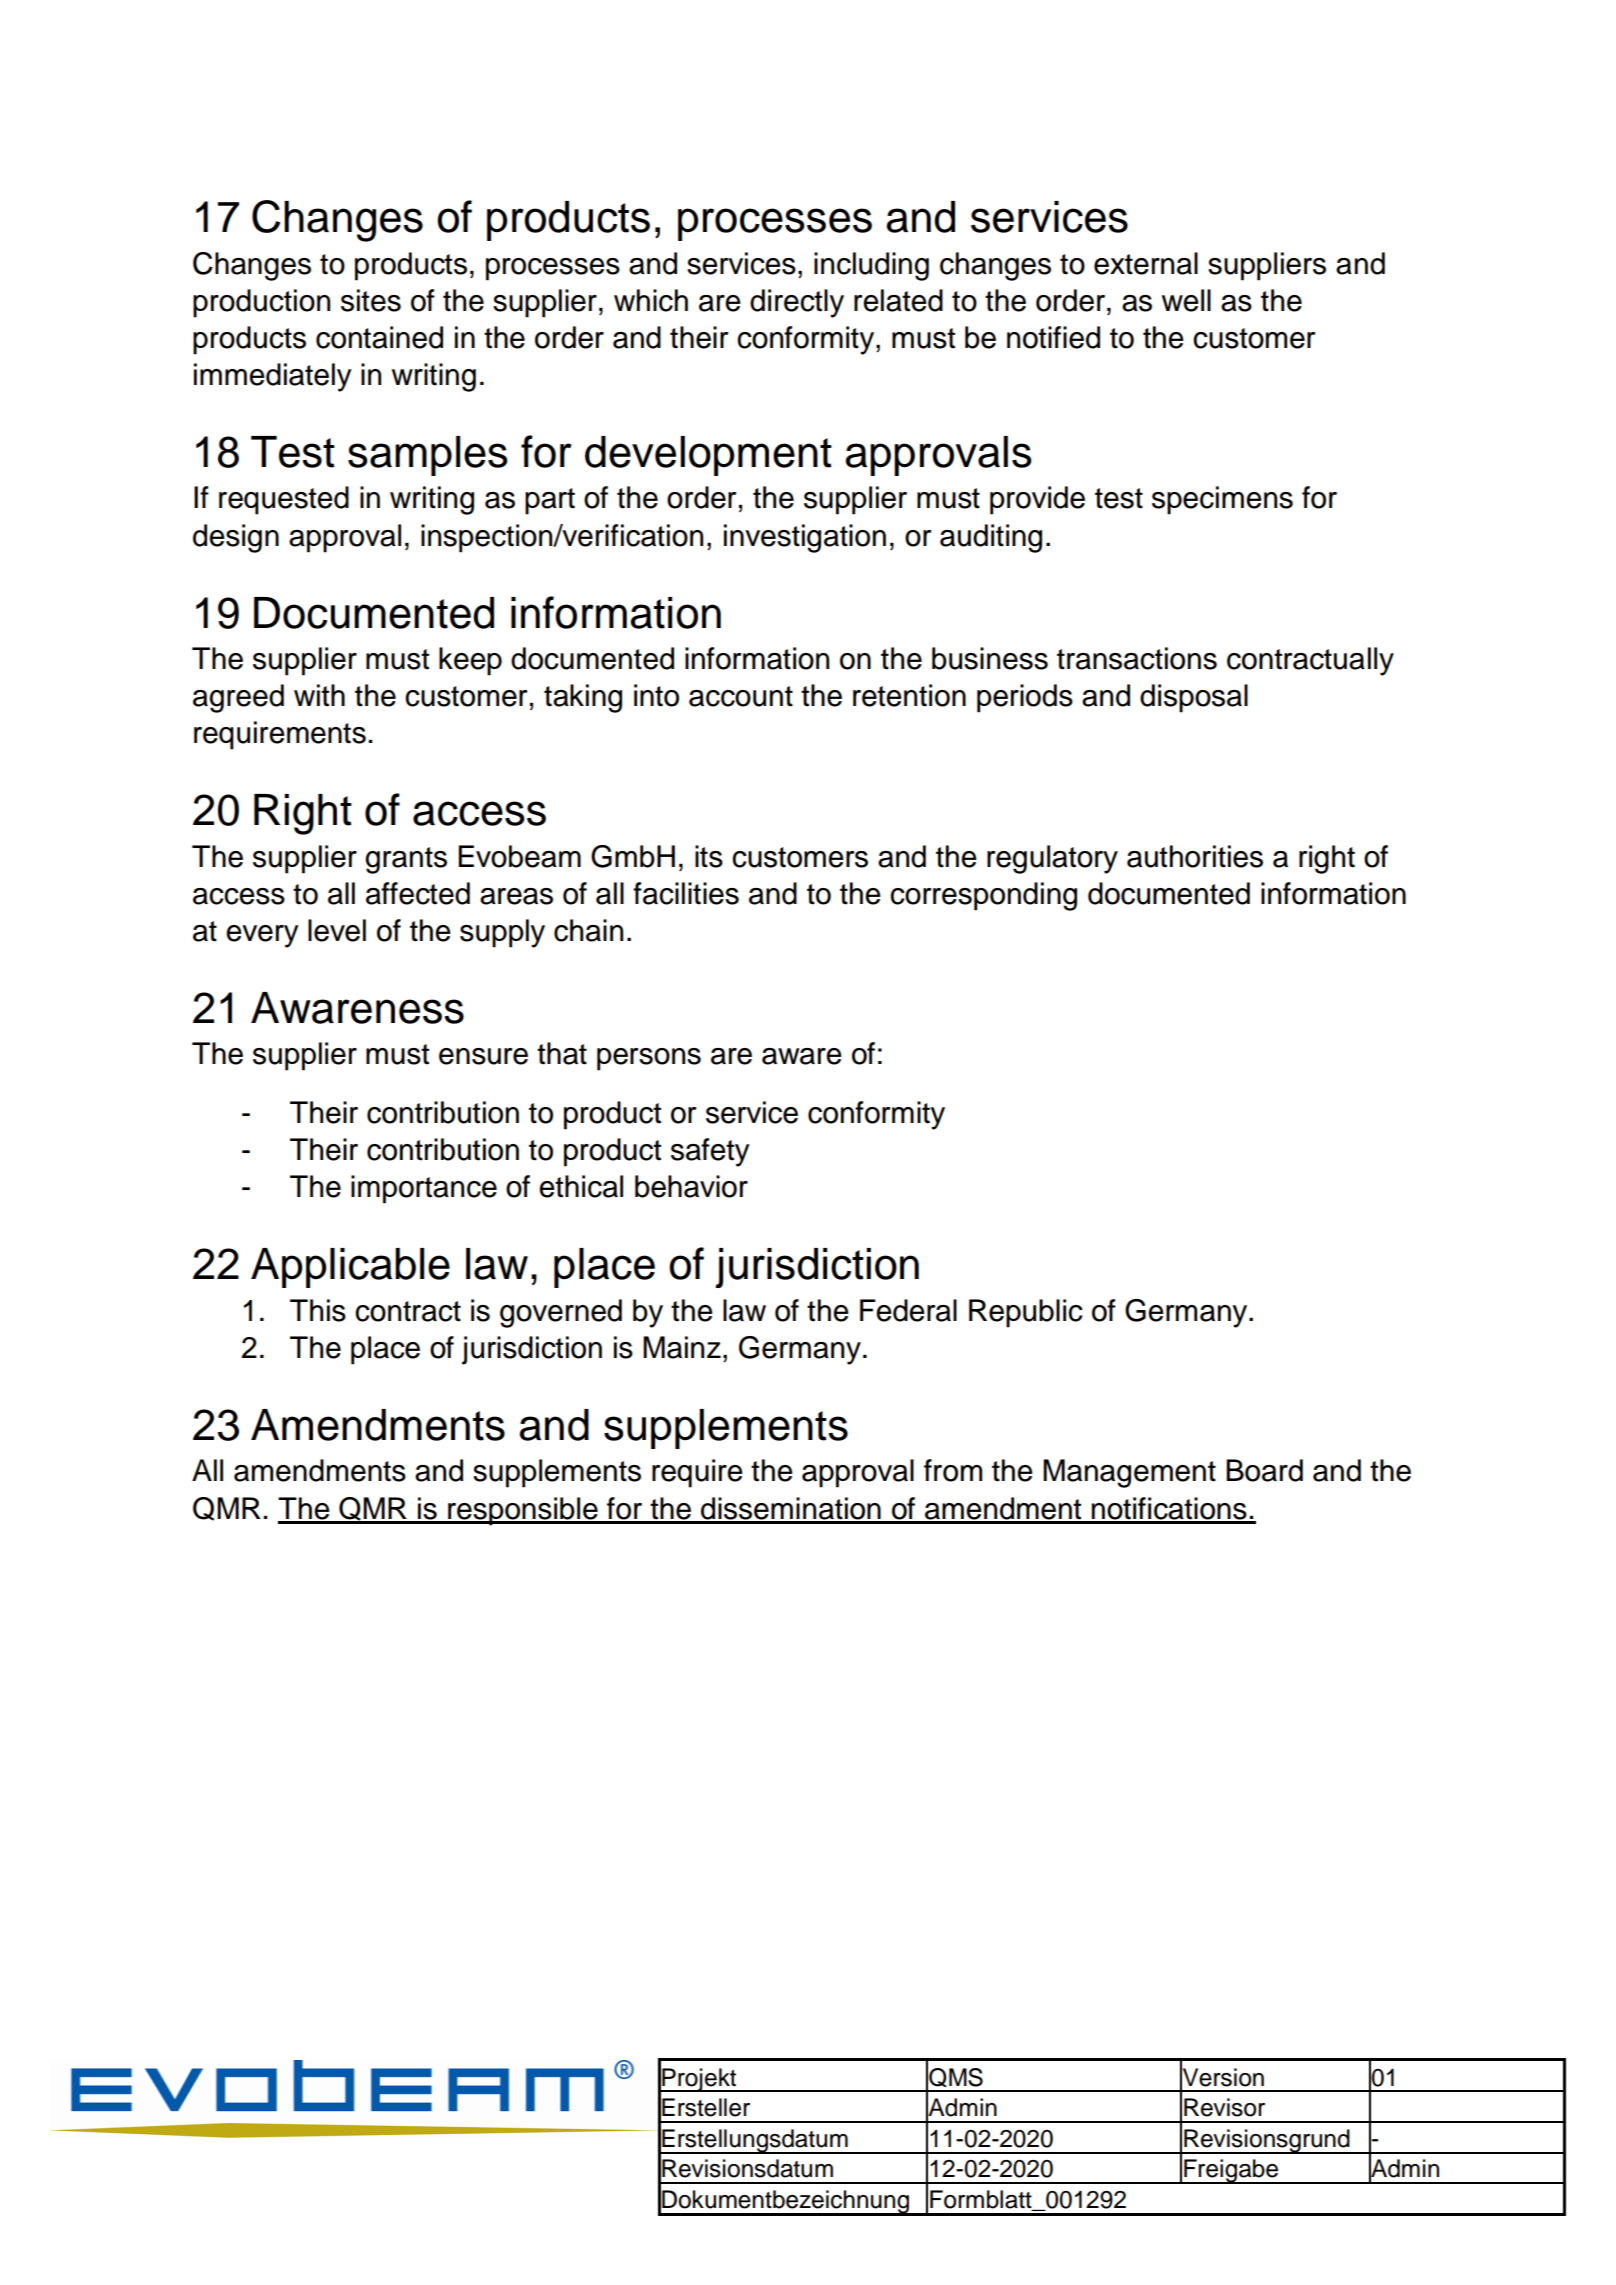 This screenshot has height=2285, width=1616. Describe the element at coordinates (523, 1511) in the screenshot. I see `responsible` at that location.
